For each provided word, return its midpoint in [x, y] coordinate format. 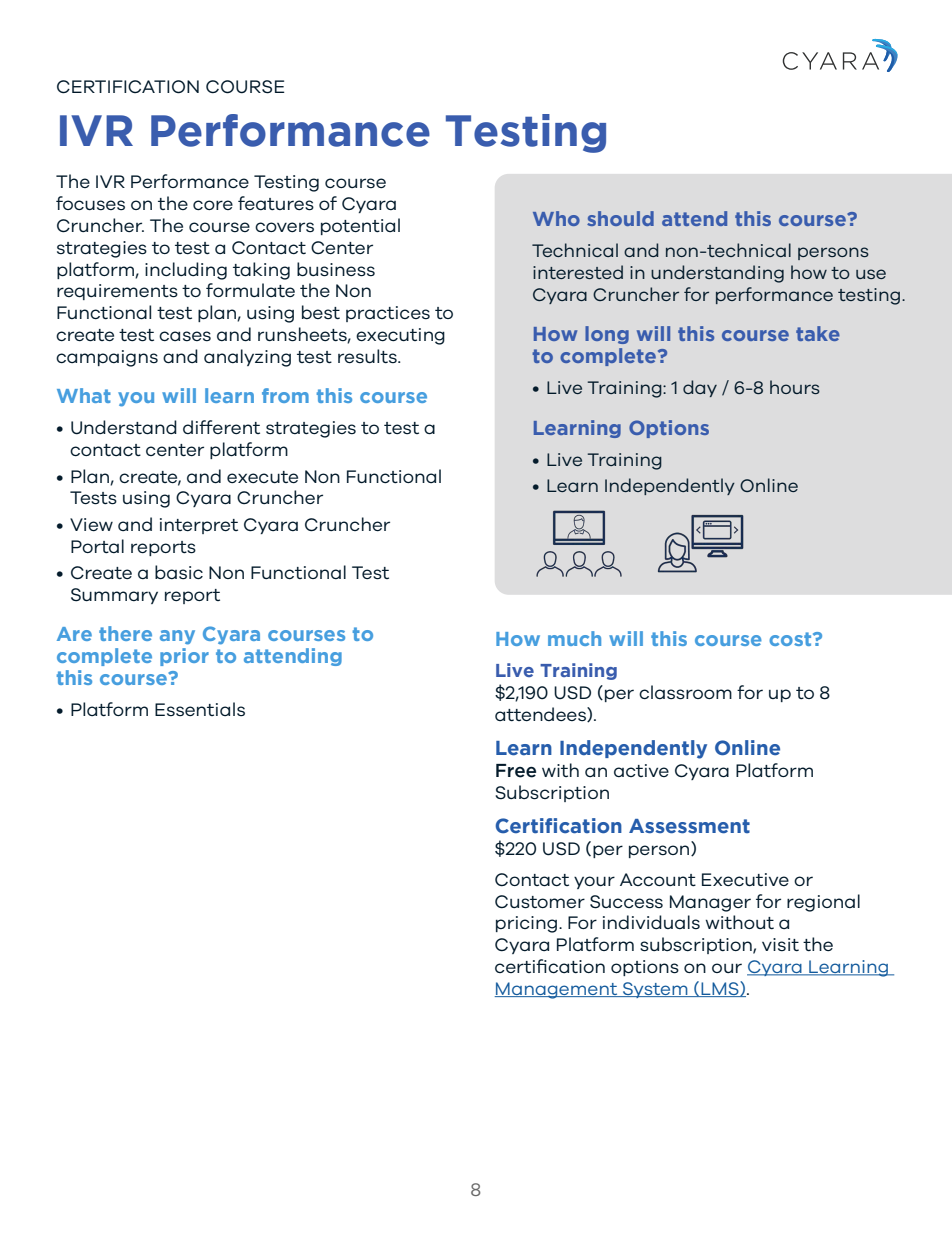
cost [791, 639]
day [700, 388]
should [620, 218]
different [221, 427]
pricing [528, 924]
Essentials [200, 709]
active [641, 770]
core [213, 205]
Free [516, 771]
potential [360, 226]
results [368, 356]
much [574, 638]
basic [179, 572]
